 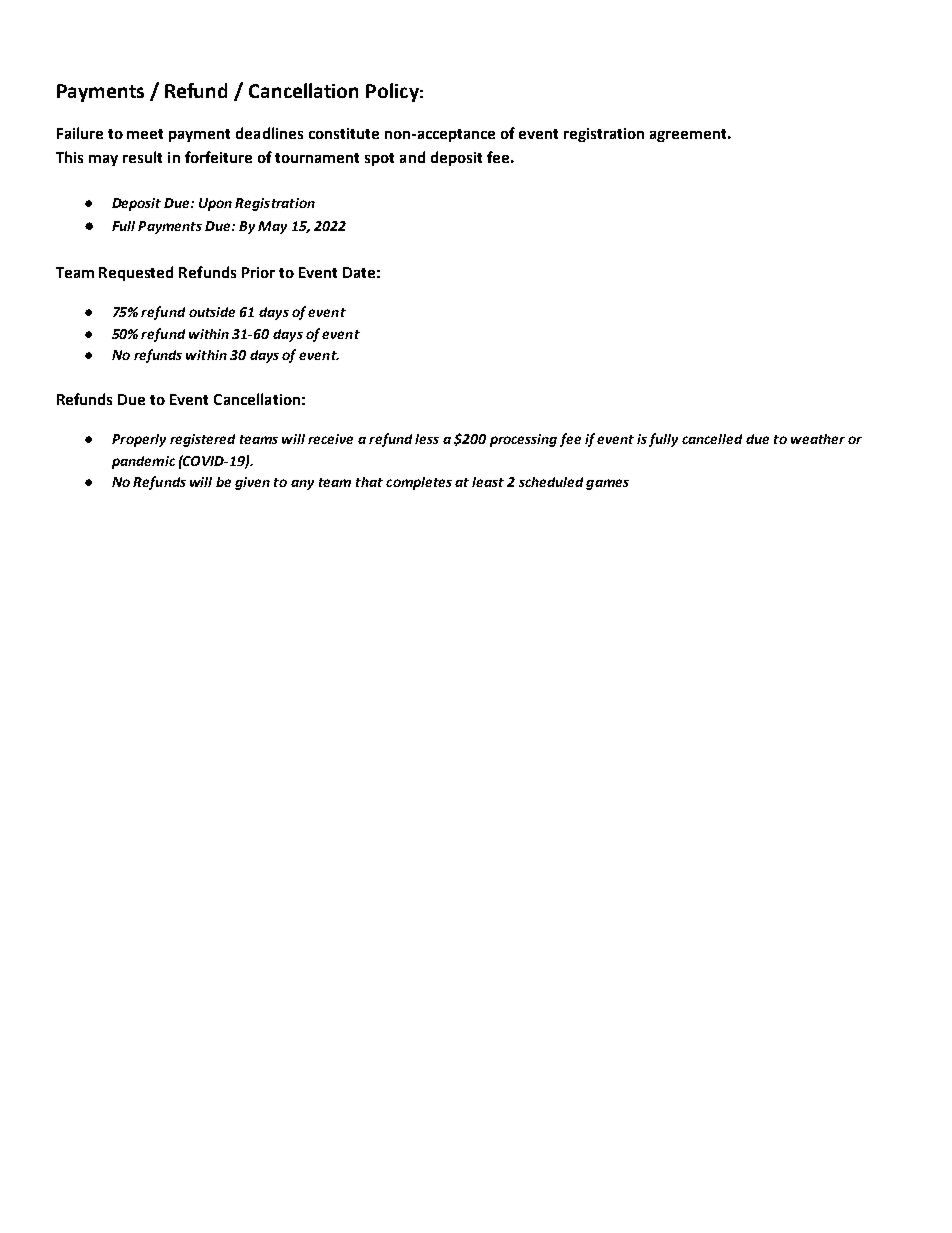 I want to click on Prior, so click(x=258, y=272).
